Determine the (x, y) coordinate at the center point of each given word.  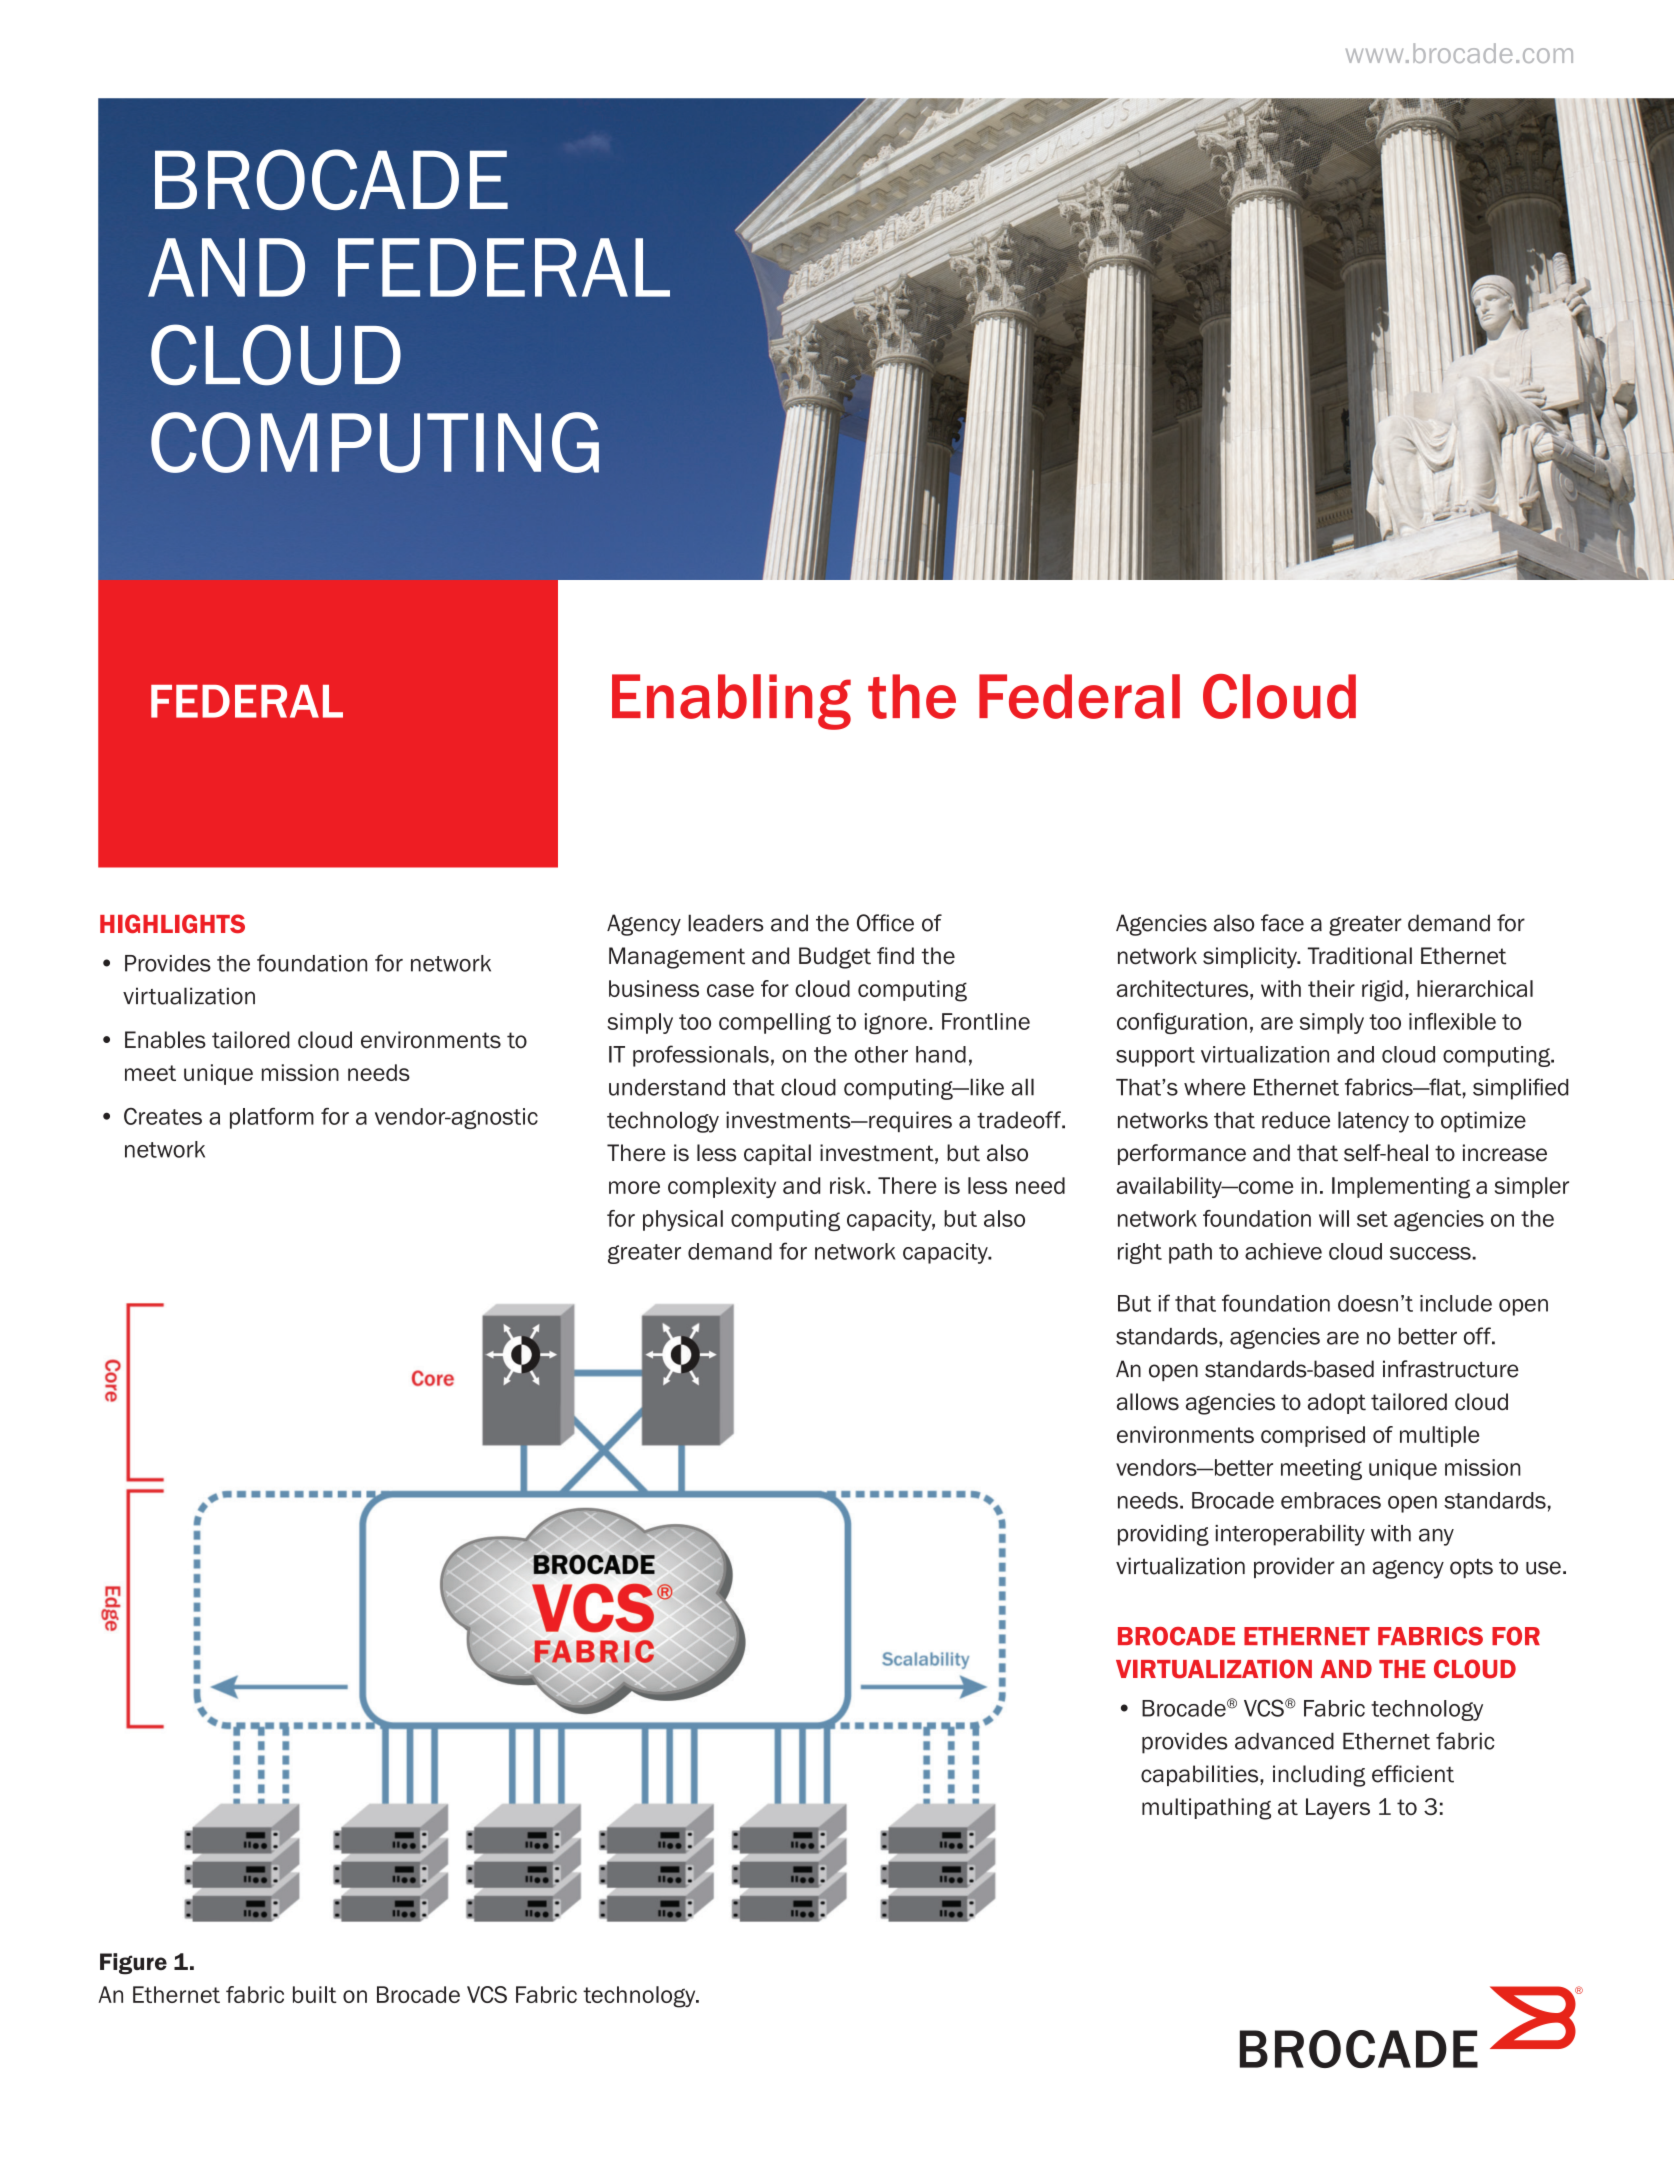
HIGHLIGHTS (172, 923)
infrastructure (1451, 1369)
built (315, 1994)
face (1282, 923)
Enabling (731, 702)
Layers (1338, 1808)
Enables (165, 1040)
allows (1148, 1402)
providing (1163, 1535)
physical (683, 1220)
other (881, 1054)
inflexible (1452, 1021)
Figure (133, 1964)
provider (1294, 1567)
